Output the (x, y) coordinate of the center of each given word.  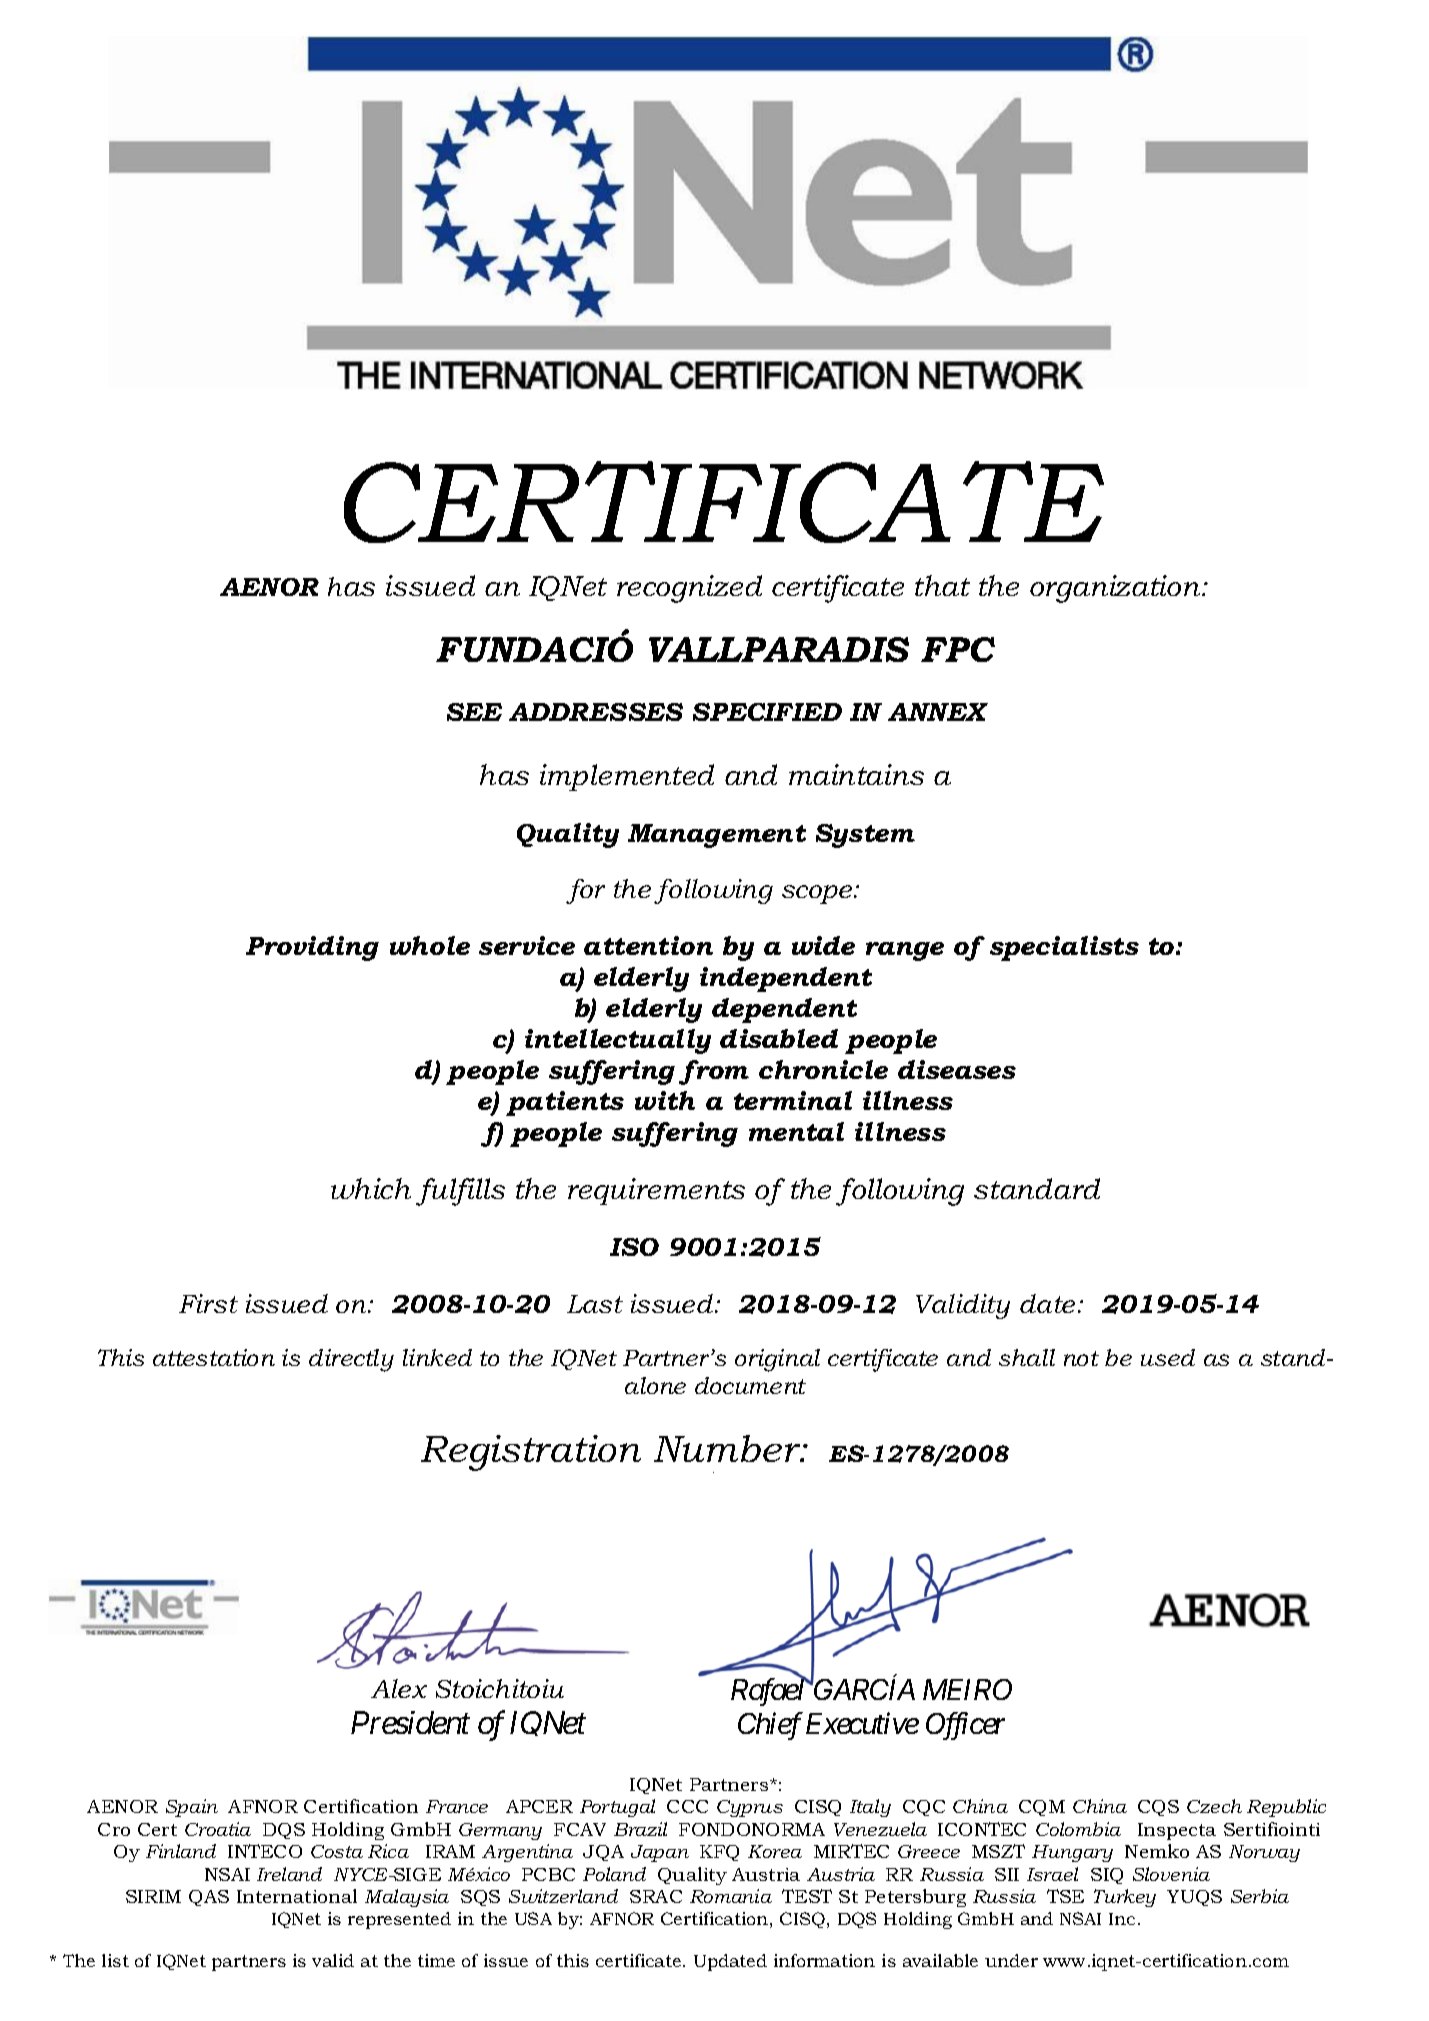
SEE (474, 712)
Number (728, 1448)
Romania (731, 1896)
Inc (1122, 1919)
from (714, 1072)
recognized (689, 589)
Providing (312, 948)
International (297, 1896)
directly (351, 1360)
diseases (957, 1069)
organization (1116, 589)
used (1168, 1357)
